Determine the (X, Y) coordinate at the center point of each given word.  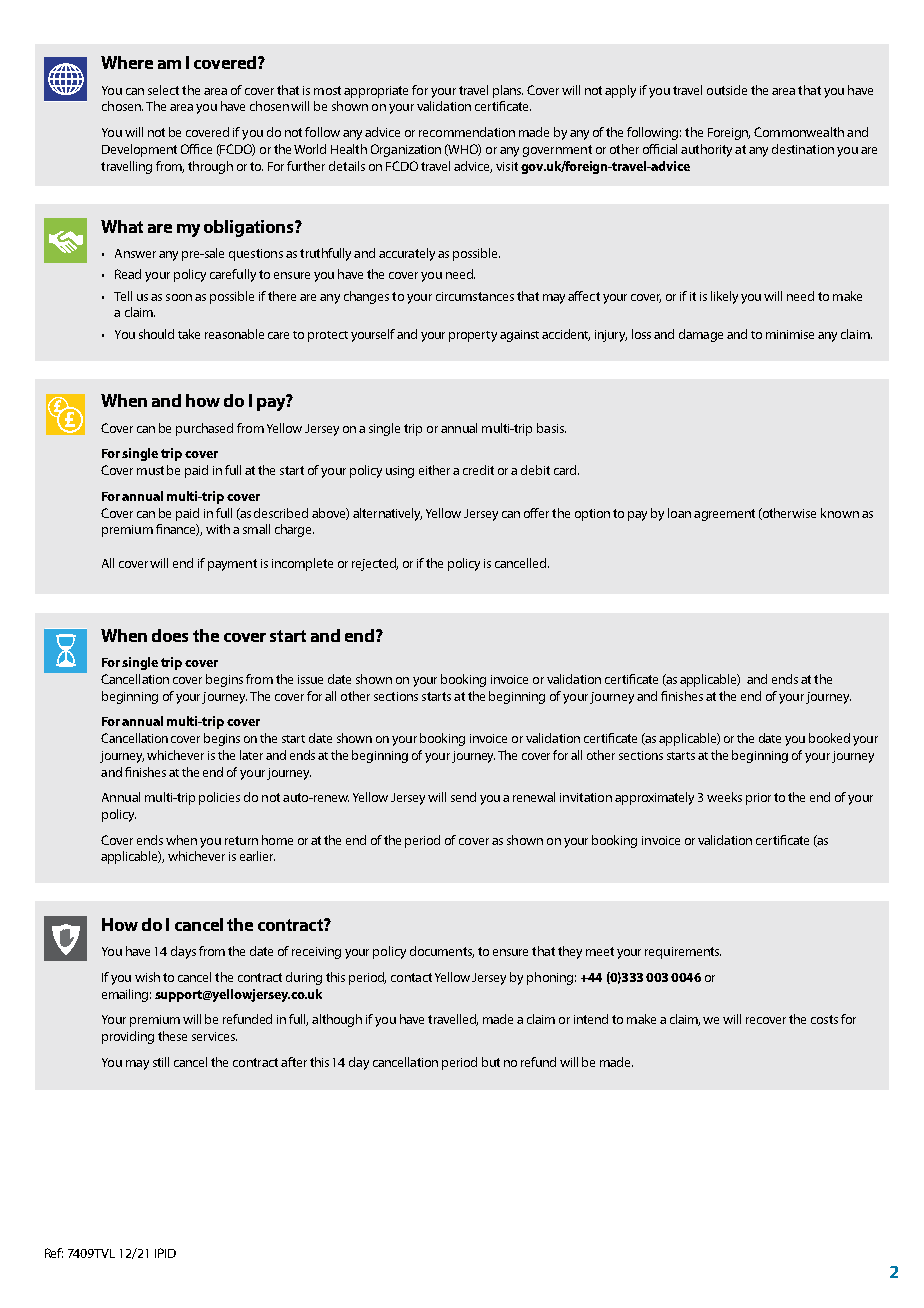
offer (536, 513)
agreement (724, 515)
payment (232, 565)
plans (508, 91)
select (163, 90)
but (491, 1062)
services (214, 1036)
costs (824, 1019)
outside (727, 90)
